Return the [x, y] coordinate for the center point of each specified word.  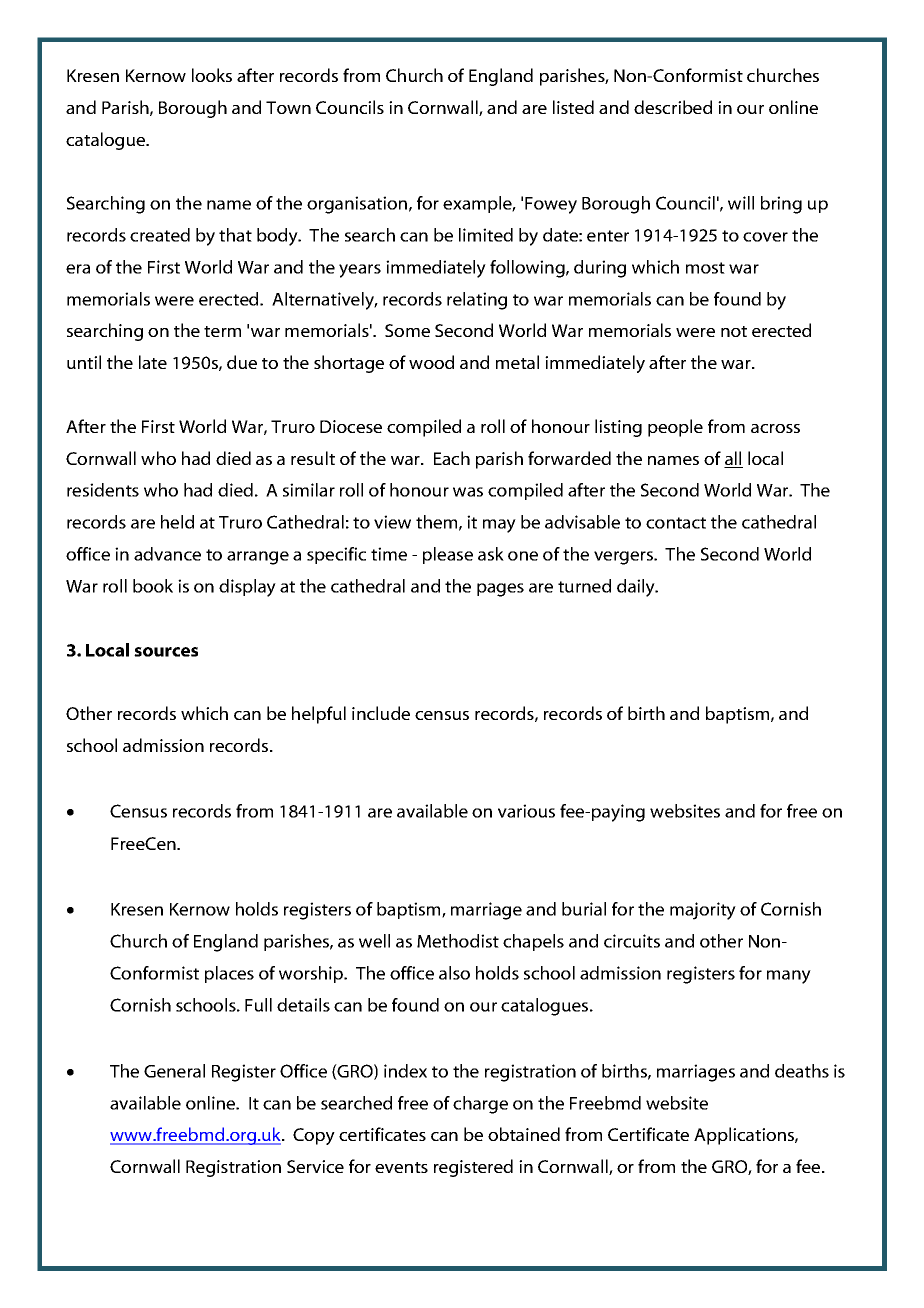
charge [480, 1105]
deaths [802, 1071]
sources [166, 652]
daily [637, 588]
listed [573, 107]
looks [212, 75]
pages [500, 590]
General [174, 1071]
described [673, 107]
